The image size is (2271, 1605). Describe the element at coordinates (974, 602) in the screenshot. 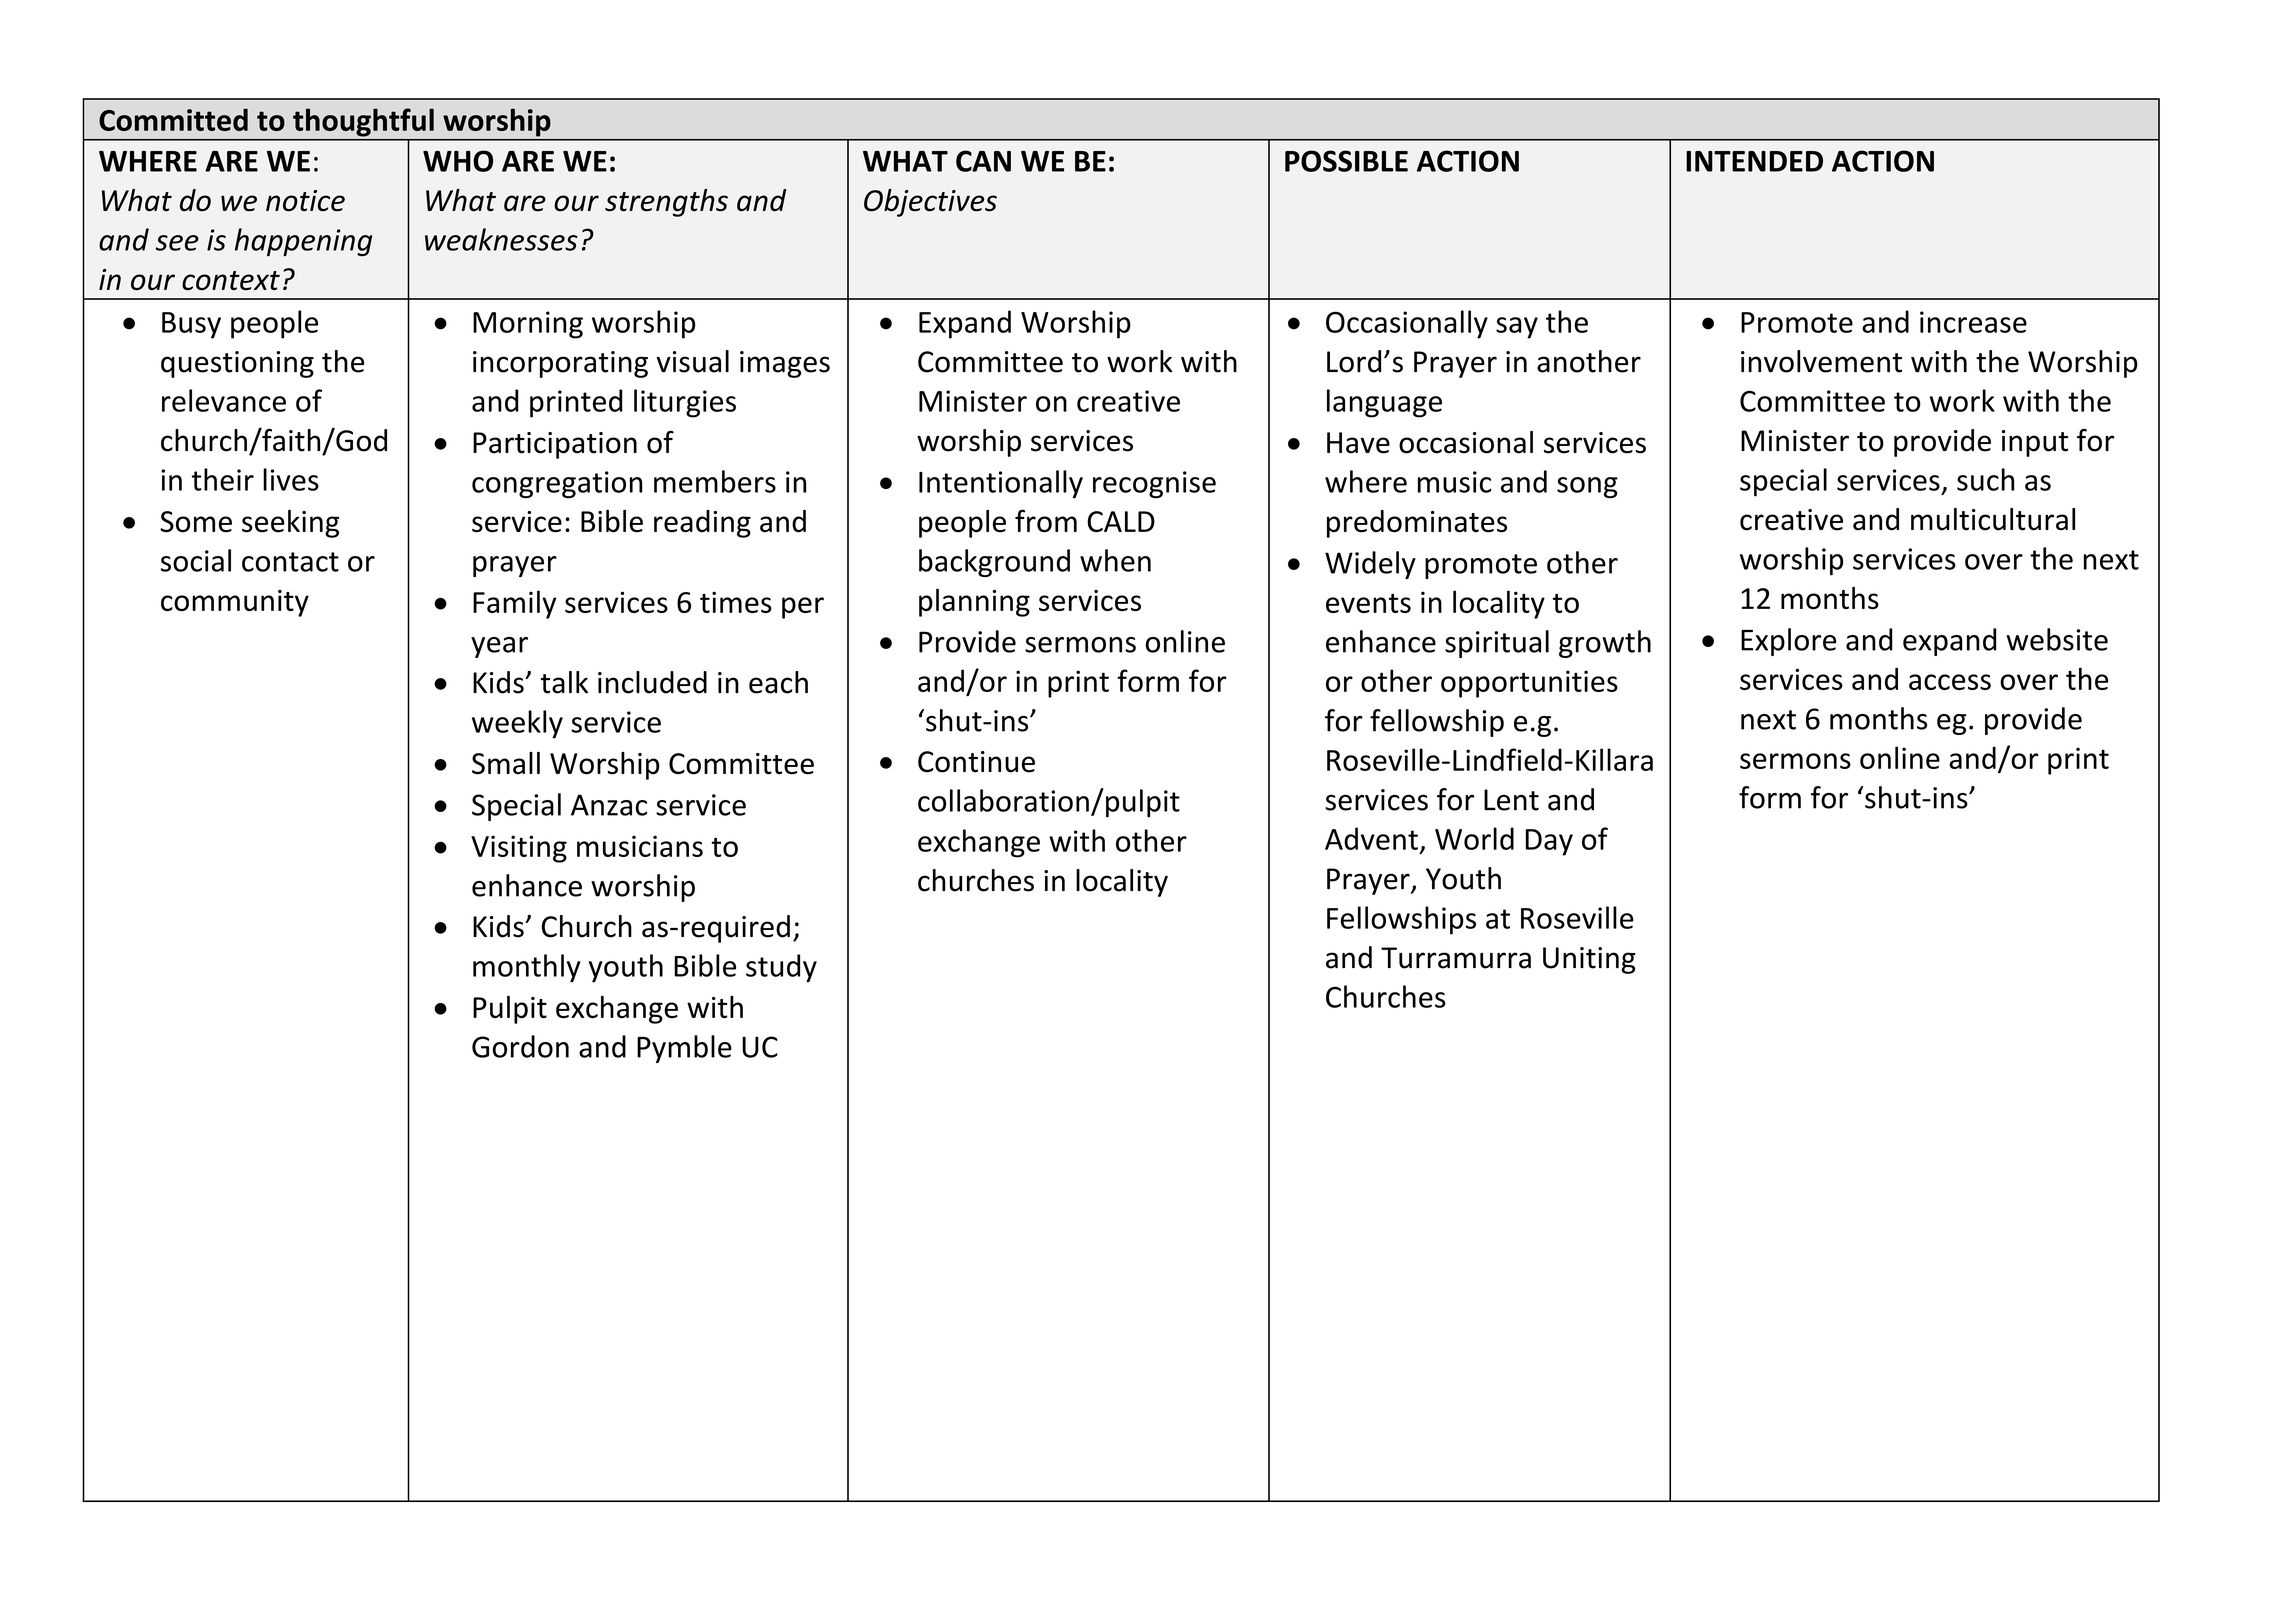

I see `planning` at that location.
